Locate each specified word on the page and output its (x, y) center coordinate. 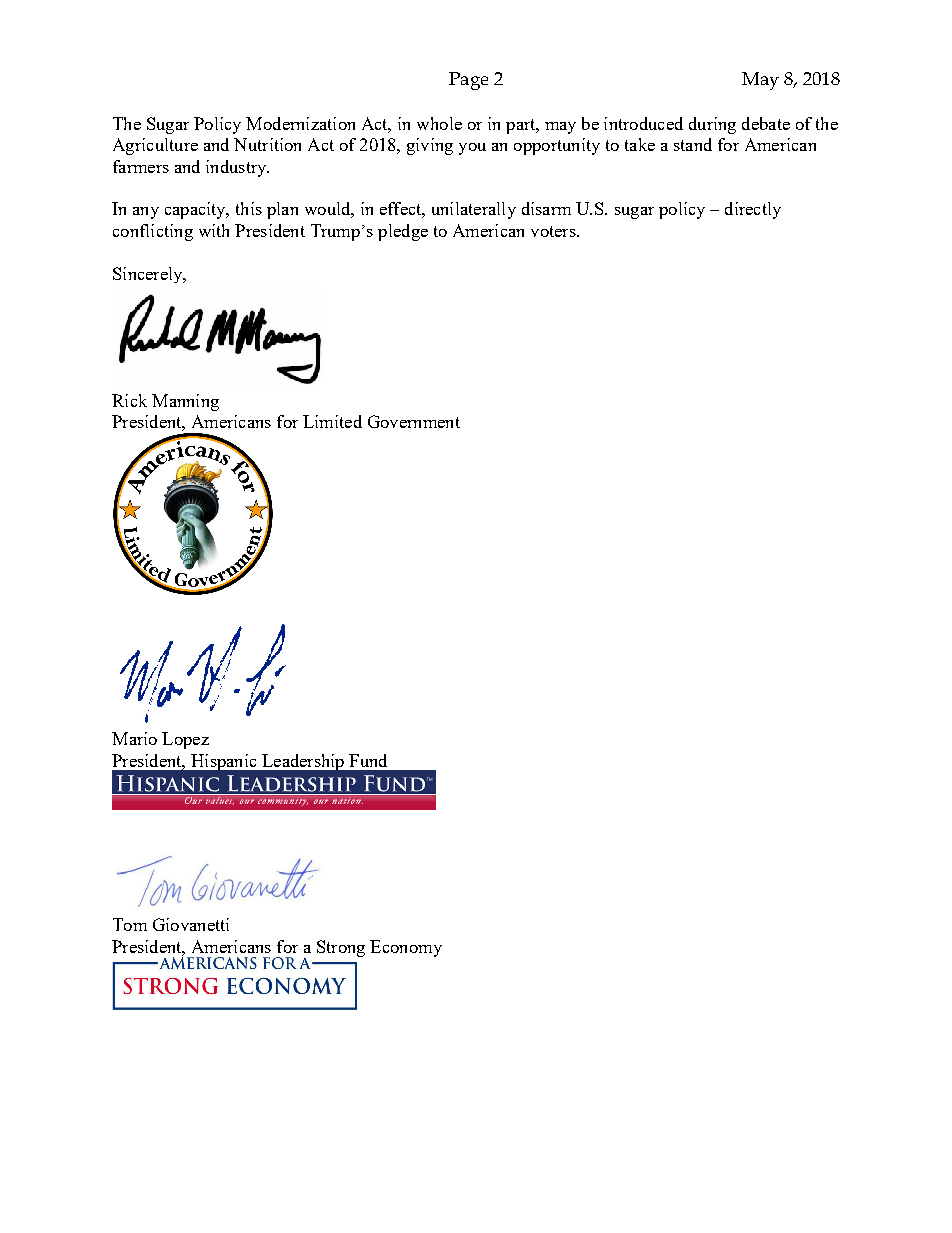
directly (753, 210)
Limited (332, 421)
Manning (185, 402)
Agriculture (155, 146)
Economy (406, 948)
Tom (130, 924)
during (712, 125)
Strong (341, 948)
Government (414, 421)
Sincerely (149, 275)
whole (439, 123)
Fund (368, 760)
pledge (403, 232)
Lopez (185, 740)
